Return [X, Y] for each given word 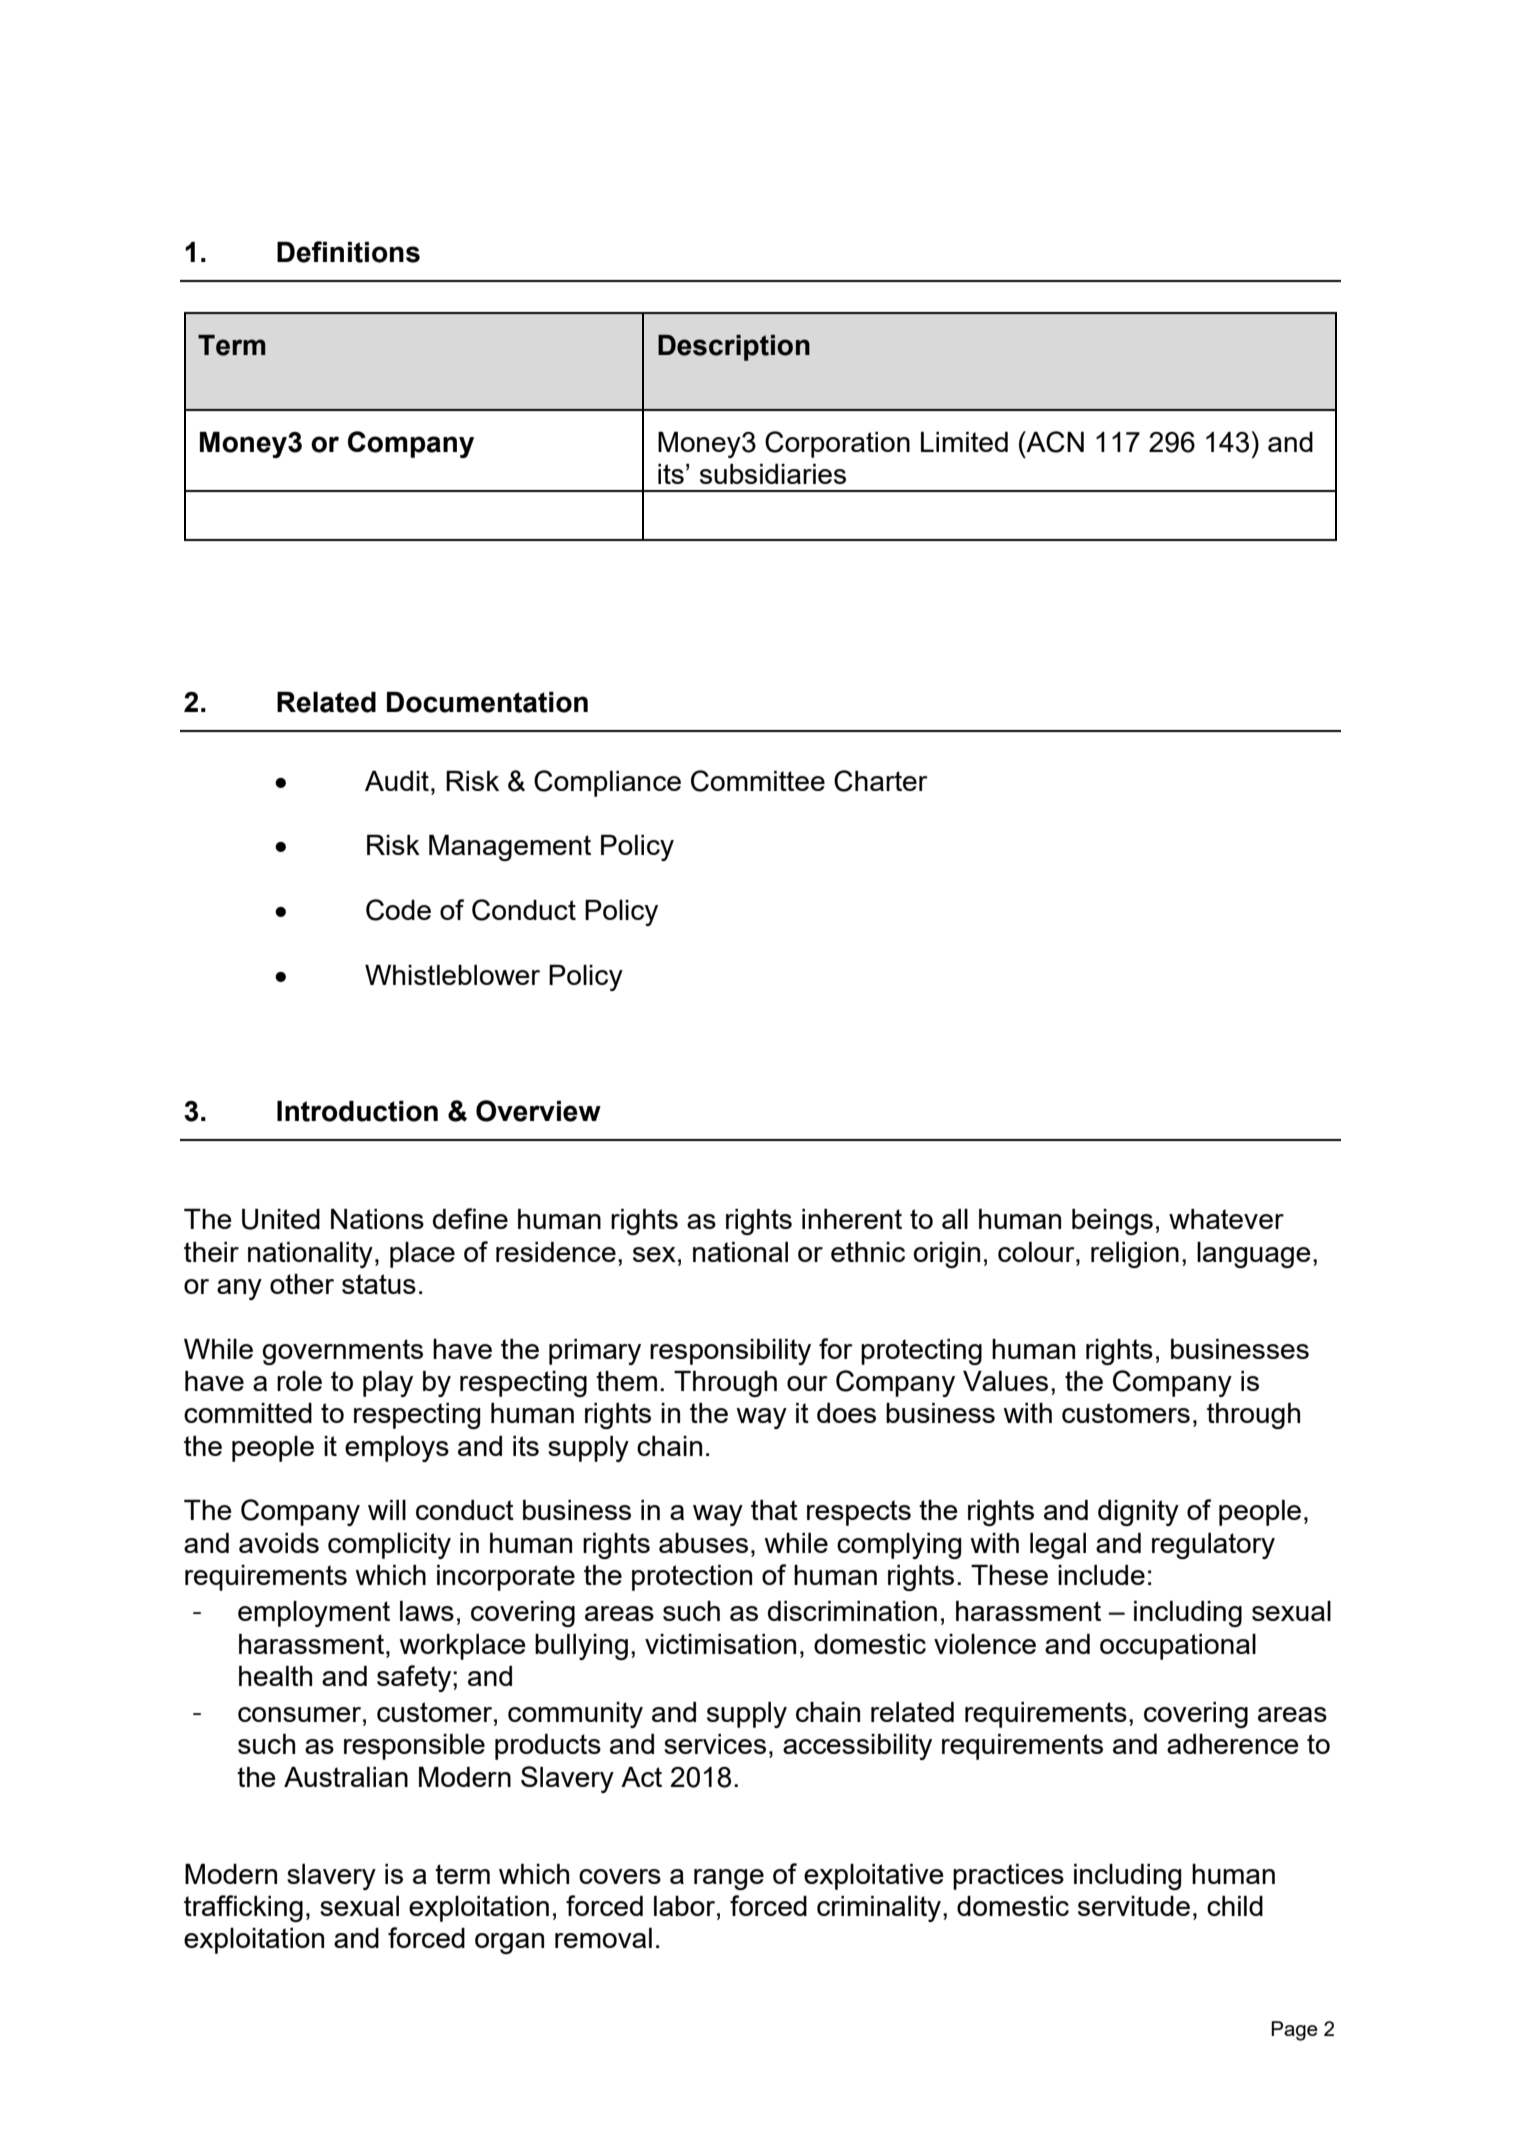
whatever [1226, 1219]
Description [734, 348]
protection [692, 1578]
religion [1135, 1255]
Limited [964, 442]
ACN [1054, 442]
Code [398, 910]
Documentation [487, 702]
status [379, 1284]
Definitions [348, 252]
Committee [758, 781]
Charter [881, 781]
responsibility [730, 1352]
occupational [1178, 1647]
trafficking [243, 1908]
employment [314, 1614]
